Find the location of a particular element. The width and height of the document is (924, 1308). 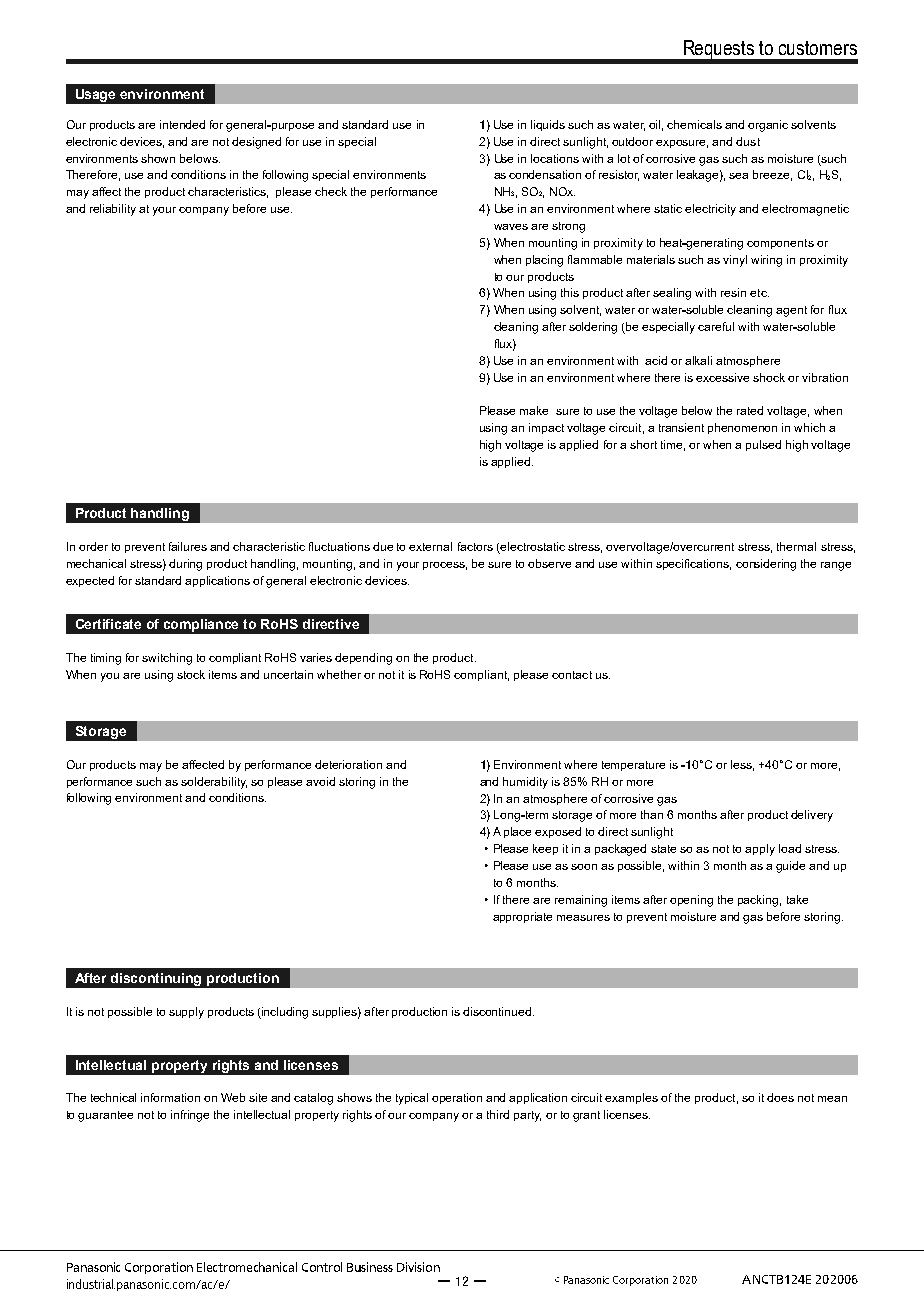

take is located at coordinates (797, 899).
